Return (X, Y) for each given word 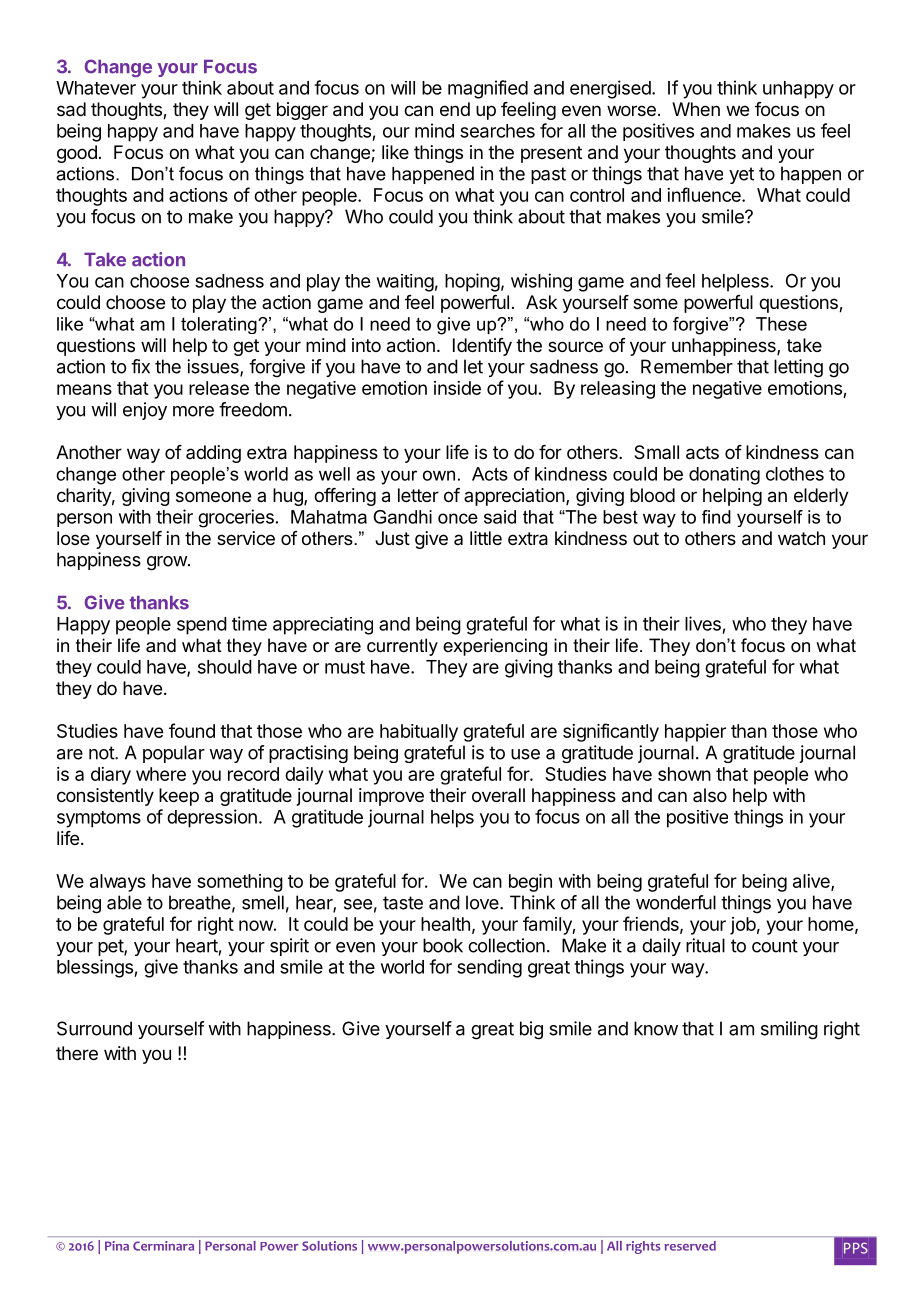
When (696, 109)
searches (497, 131)
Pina (117, 1246)
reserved (690, 1246)
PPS (856, 1248)
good (77, 154)
